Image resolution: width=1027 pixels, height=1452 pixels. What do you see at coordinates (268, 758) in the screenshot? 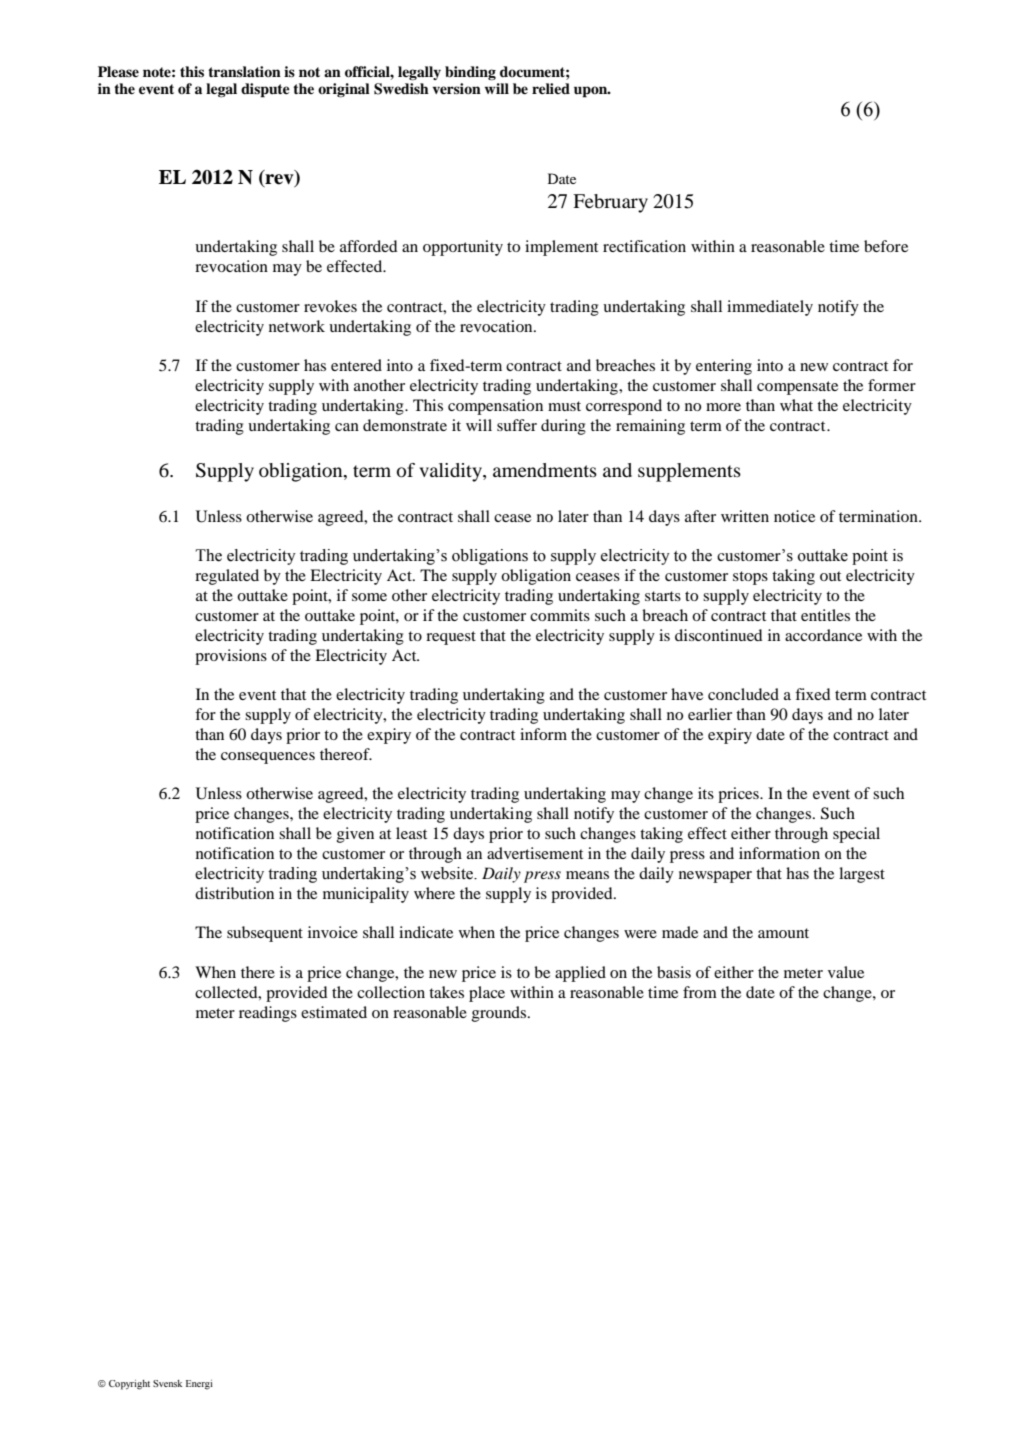
I see `consequences` at bounding box center [268, 758].
